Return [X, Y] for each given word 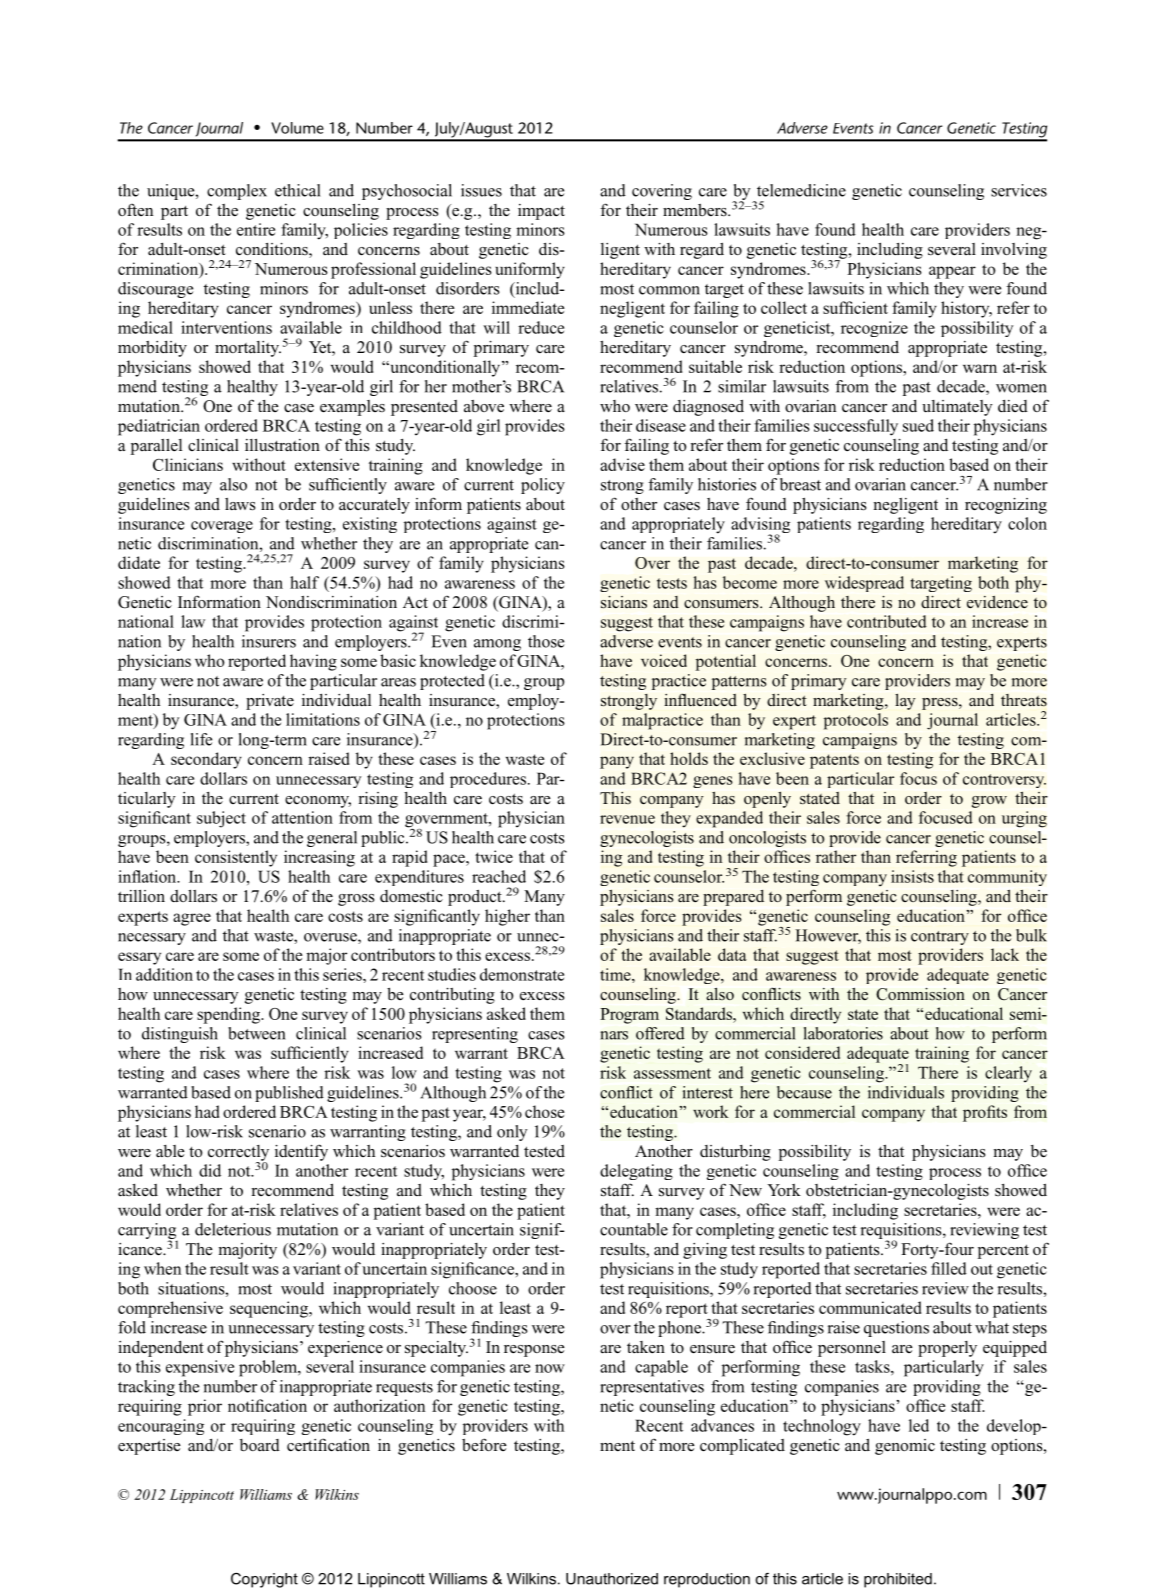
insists [912, 876]
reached [499, 876]
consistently [236, 858]
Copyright [264, 1580]
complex [237, 192]
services [1019, 190]
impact [541, 212]
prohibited [898, 1580]
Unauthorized [612, 1579]
